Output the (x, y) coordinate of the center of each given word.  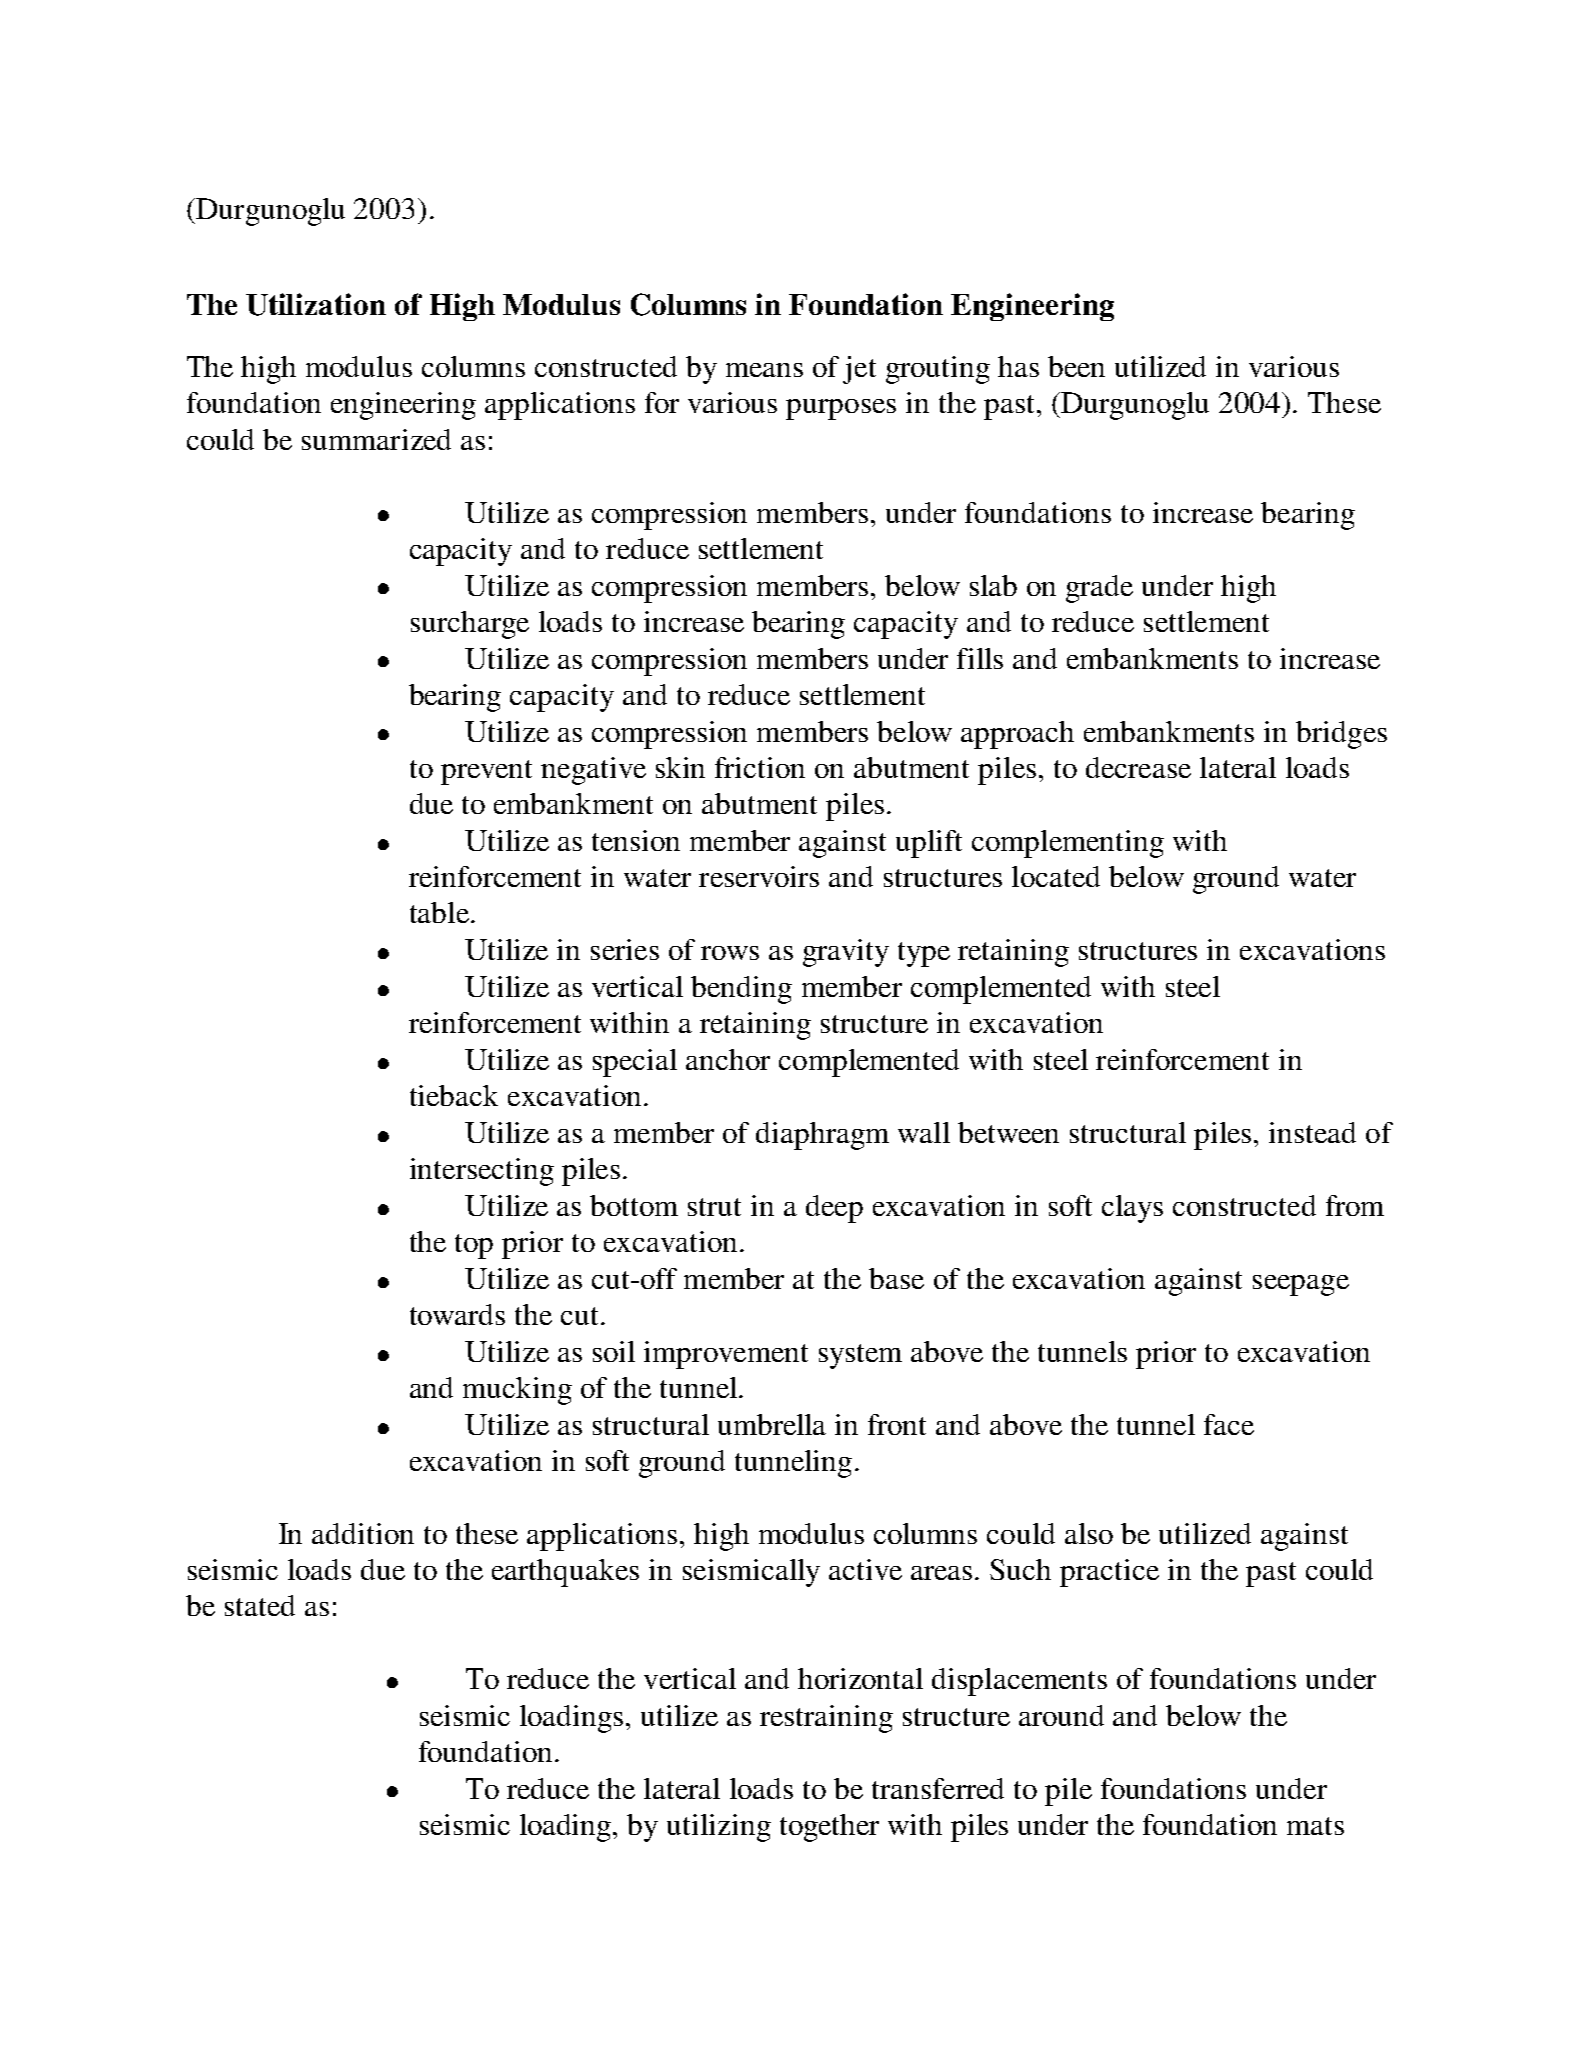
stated (260, 1605)
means (764, 370)
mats (1315, 1826)
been (1076, 366)
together (829, 1828)
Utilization (316, 304)
